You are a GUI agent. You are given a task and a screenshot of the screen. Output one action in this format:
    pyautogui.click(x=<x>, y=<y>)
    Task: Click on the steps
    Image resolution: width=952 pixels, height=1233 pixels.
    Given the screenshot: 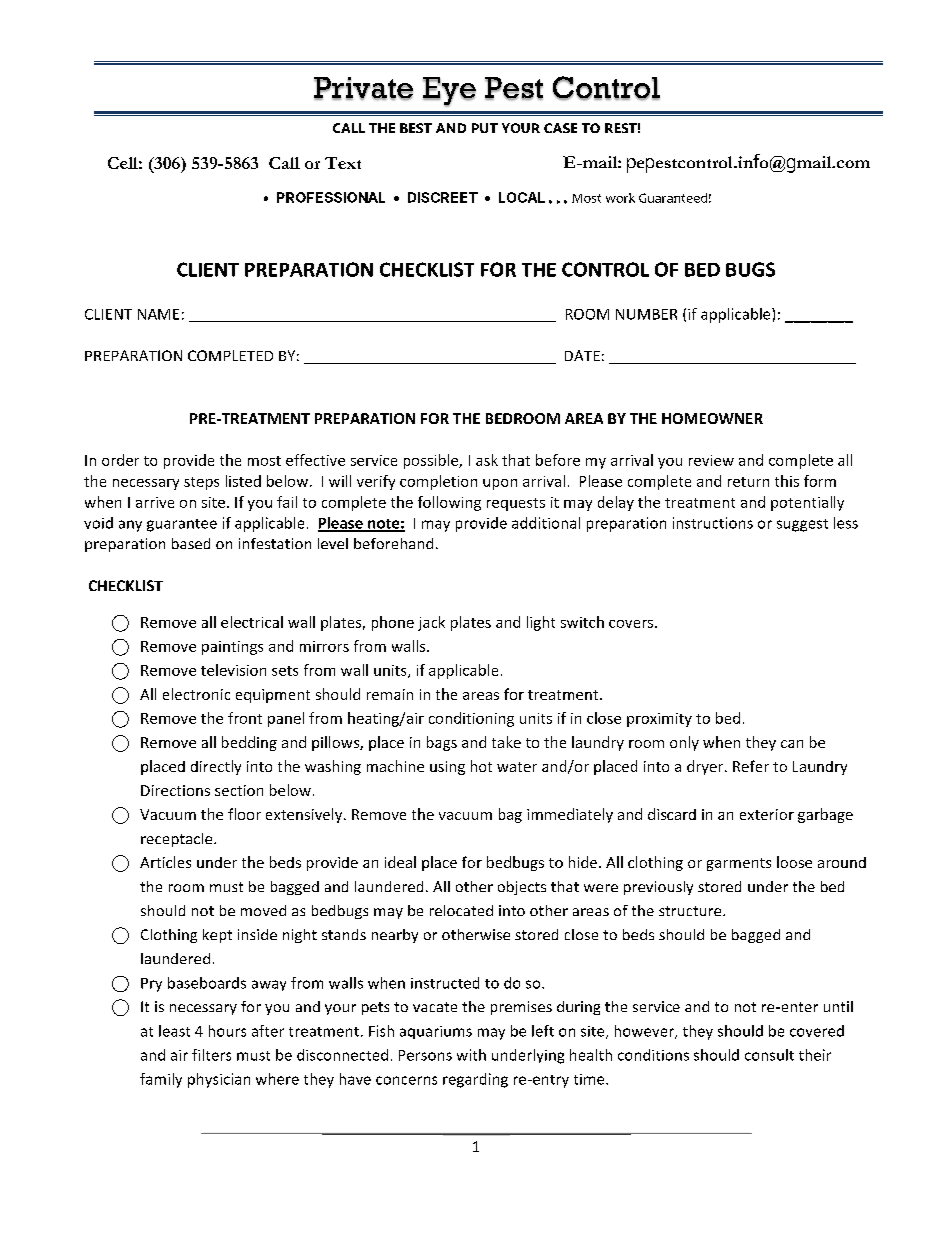 What is the action you would take?
    pyautogui.click(x=201, y=483)
